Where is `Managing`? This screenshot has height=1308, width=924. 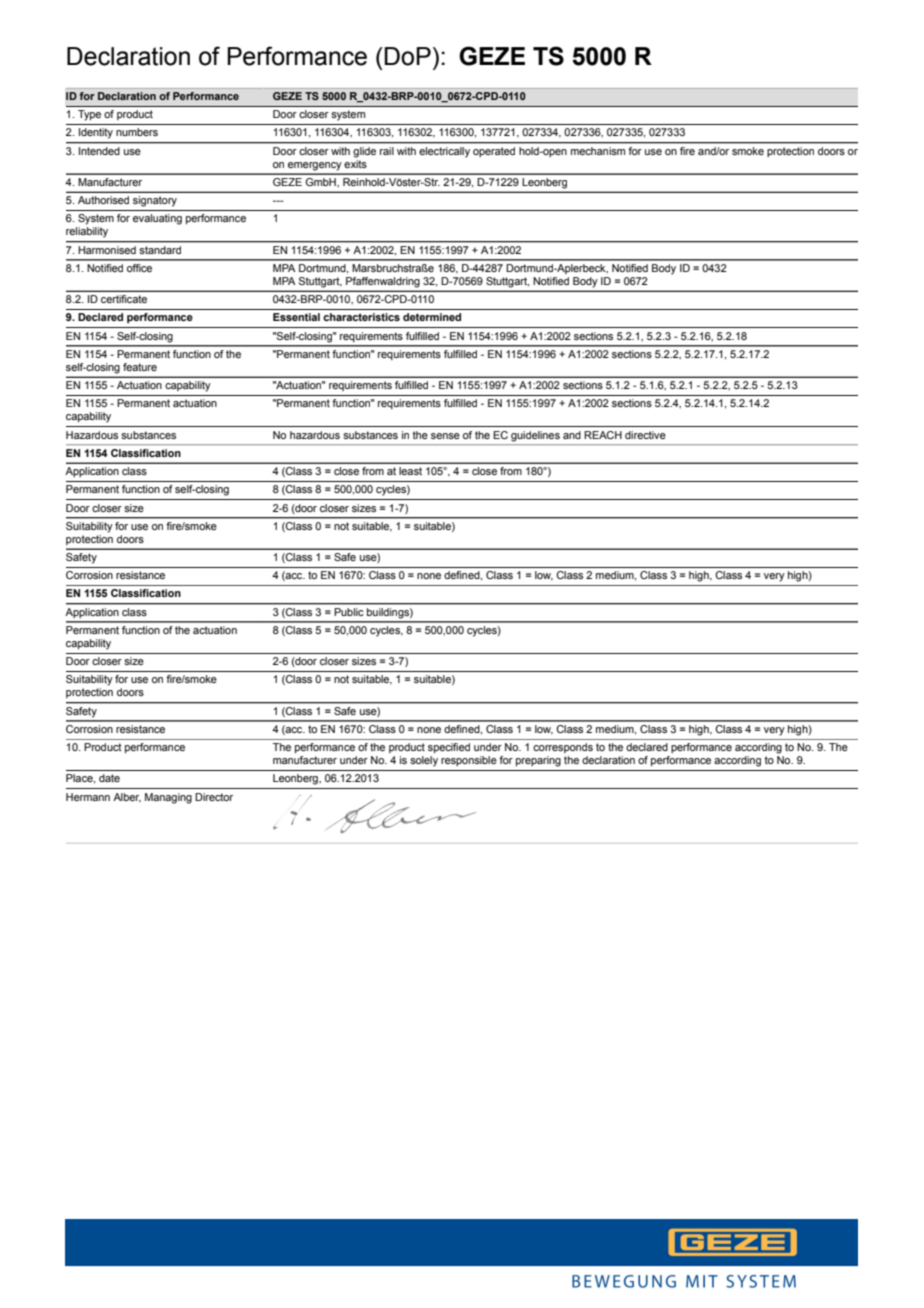 Managing is located at coordinates (168, 798).
